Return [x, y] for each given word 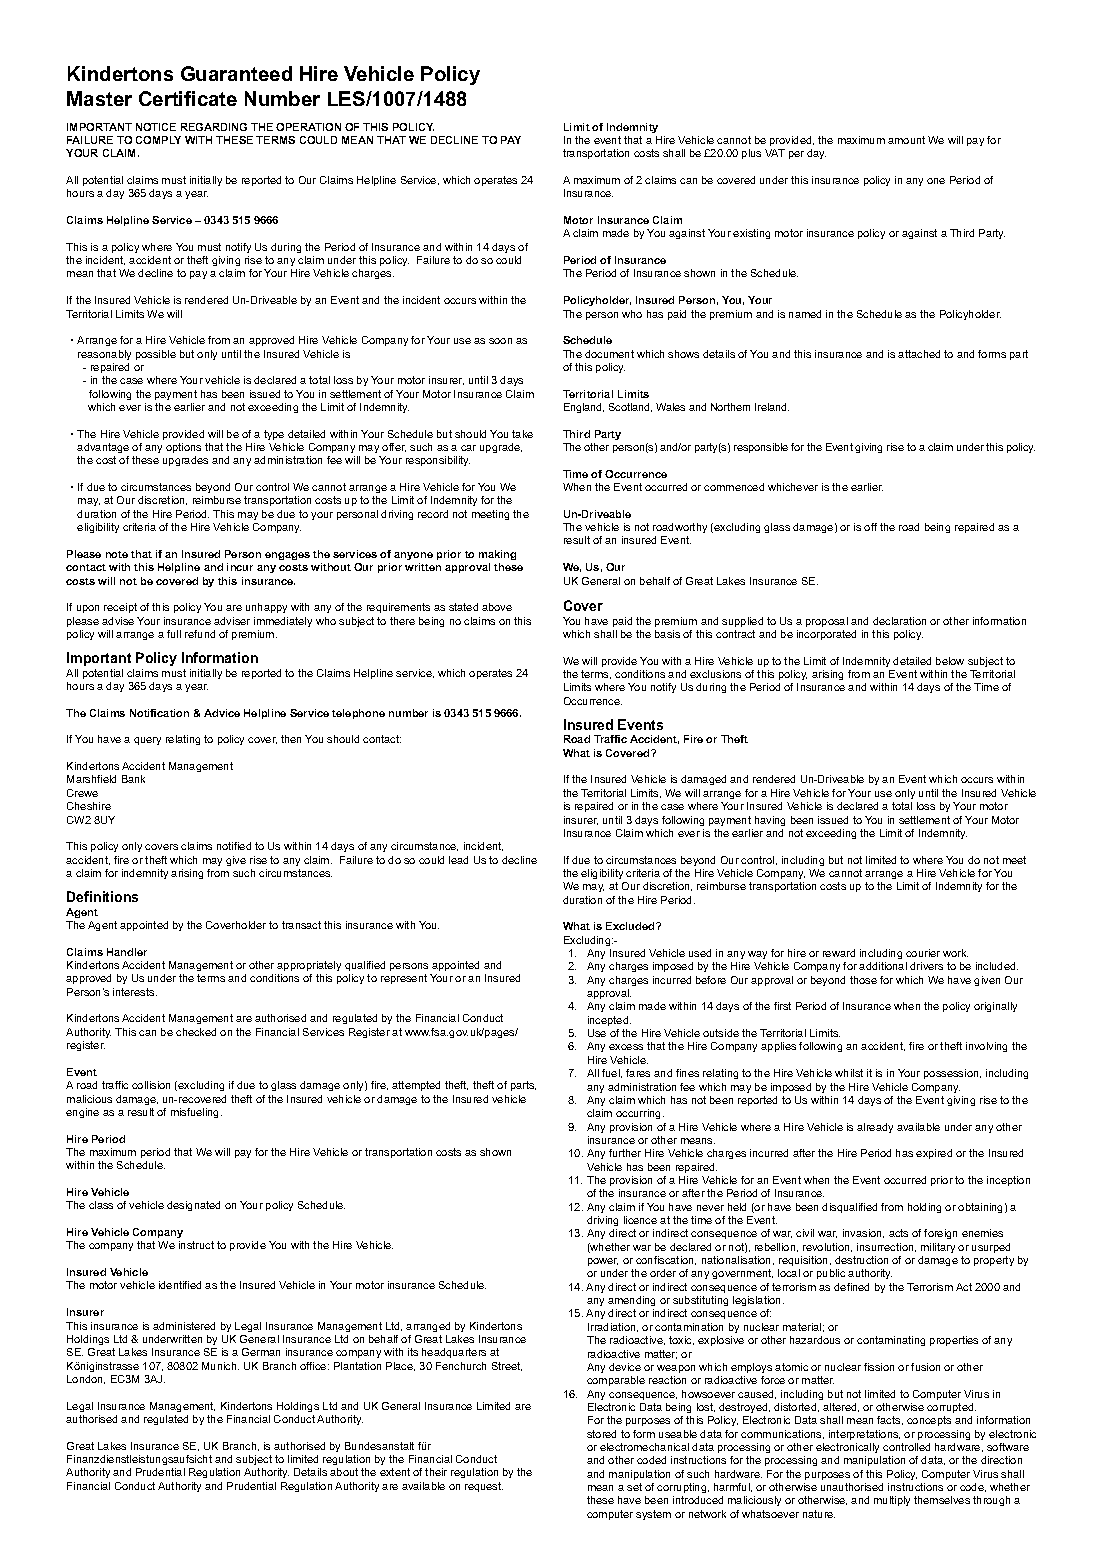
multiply [892, 1501]
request [484, 1487]
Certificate [188, 98]
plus [751, 154]
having [770, 821]
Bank [133, 779]
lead [458, 860]
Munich [220, 1366]
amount [906, 140]
